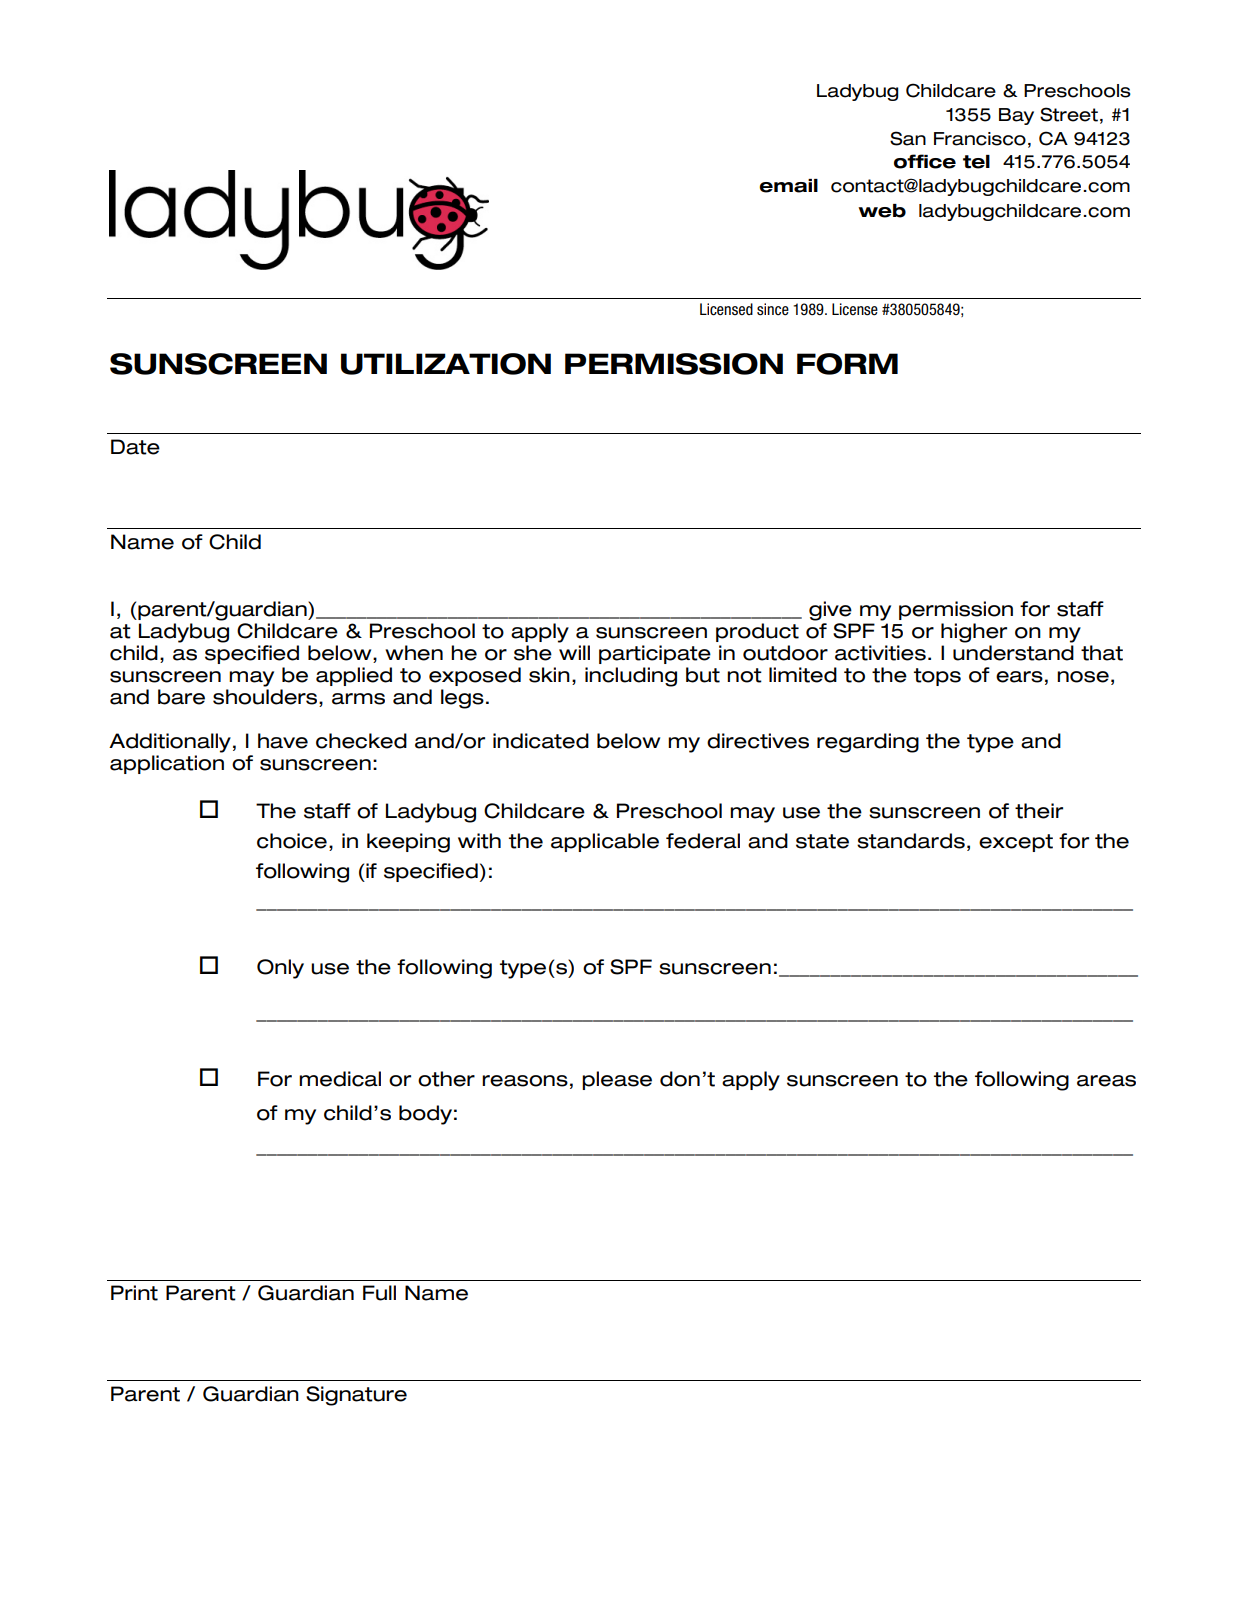 This screenshot has width=1248, height=1614. I want to click on shoulders, so click(266, 697).
